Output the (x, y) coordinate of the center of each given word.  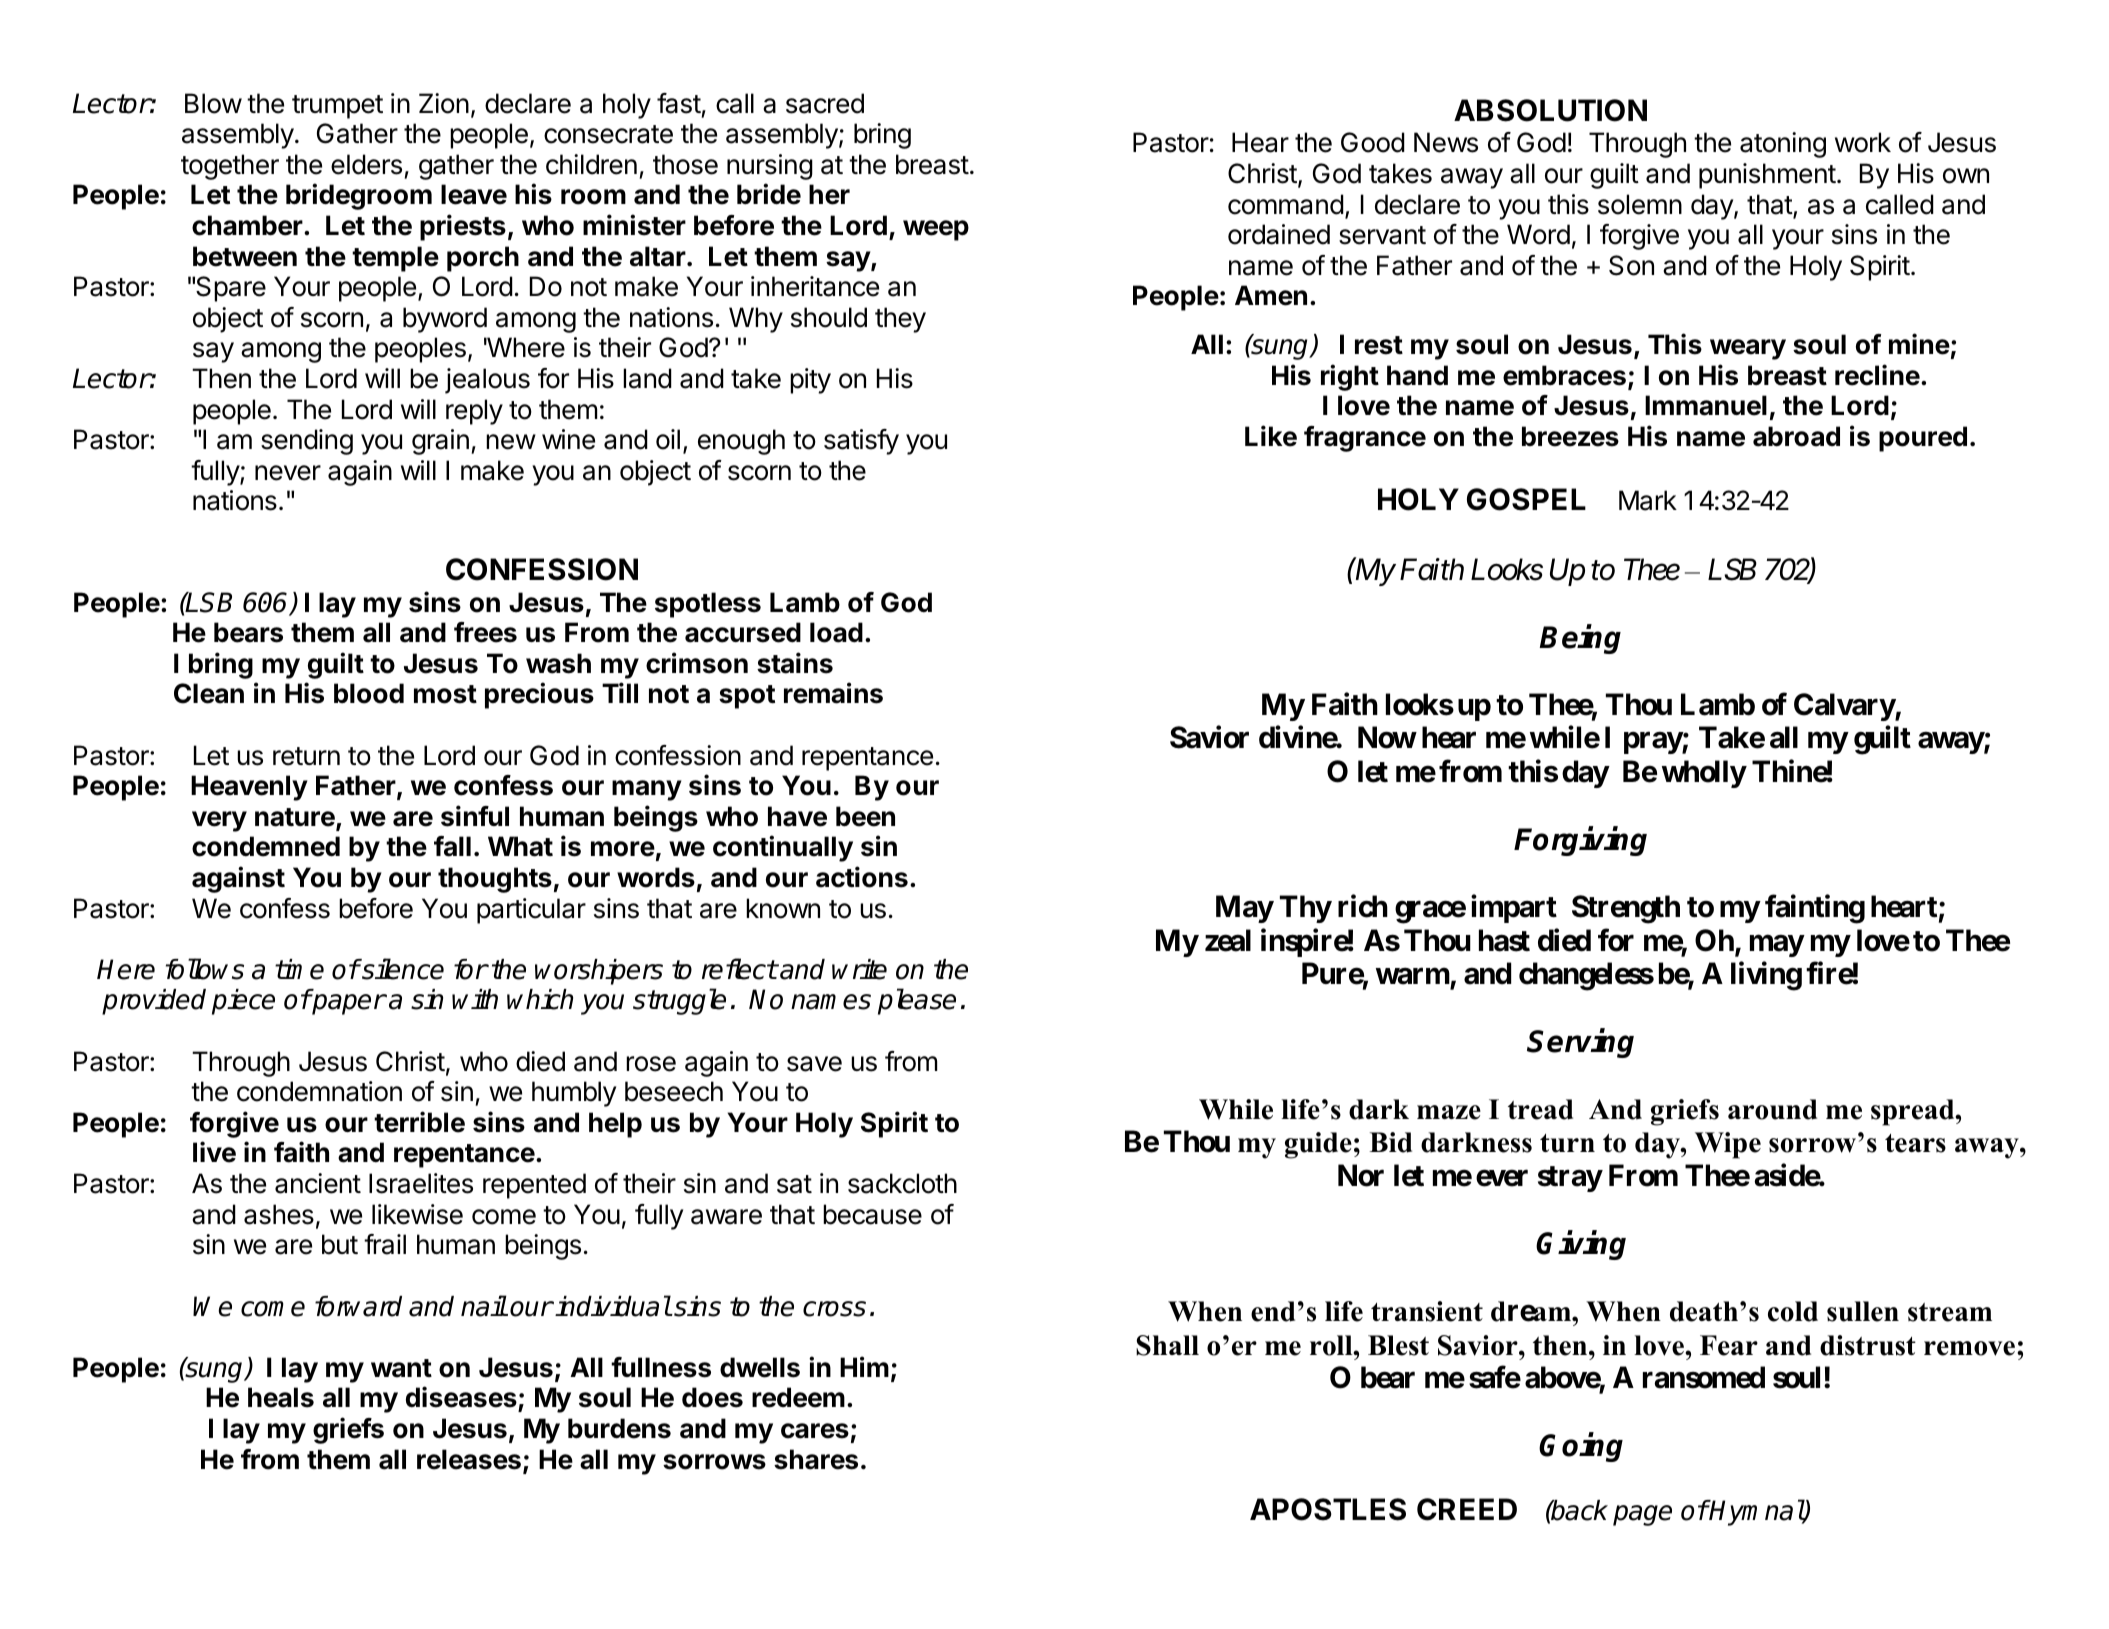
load (836, 632)
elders (366, 164)
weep (936, 230)
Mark (1648, 500)
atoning (1783, 145)
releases (469, 1459)
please (917, 1001)
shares (816, 1459)
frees (485, 632)
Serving (1580, 1043)
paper (348, 1004)
